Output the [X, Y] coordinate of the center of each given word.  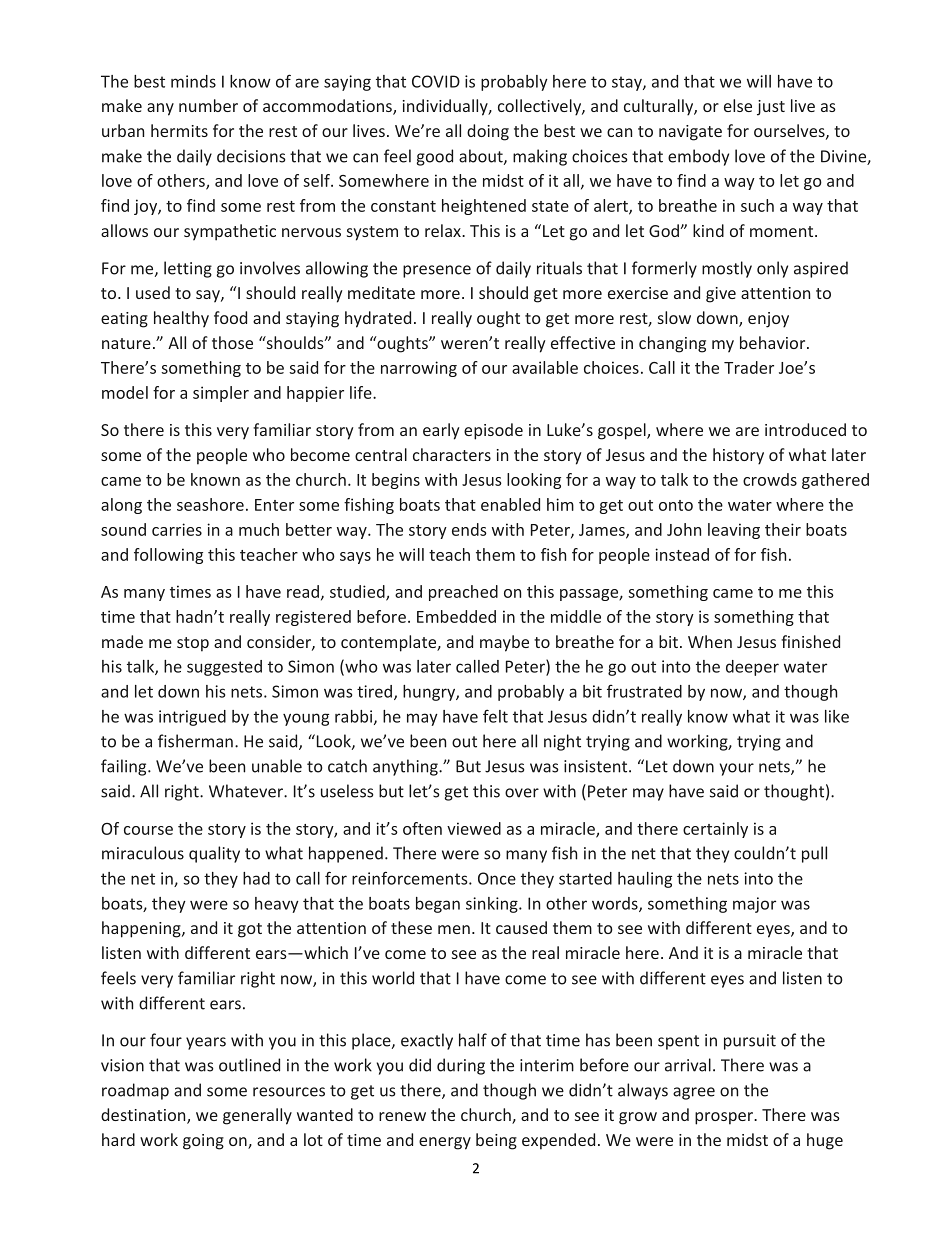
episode [493, 431]
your [737, 769]
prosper [725, 1118]
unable [277, 766]
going [203, 1142]
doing [488, 132]
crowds [770, 479]
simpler [221, 394]
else [738, 105]
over [522, 793]
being [496, 1141]
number [208, 105]
